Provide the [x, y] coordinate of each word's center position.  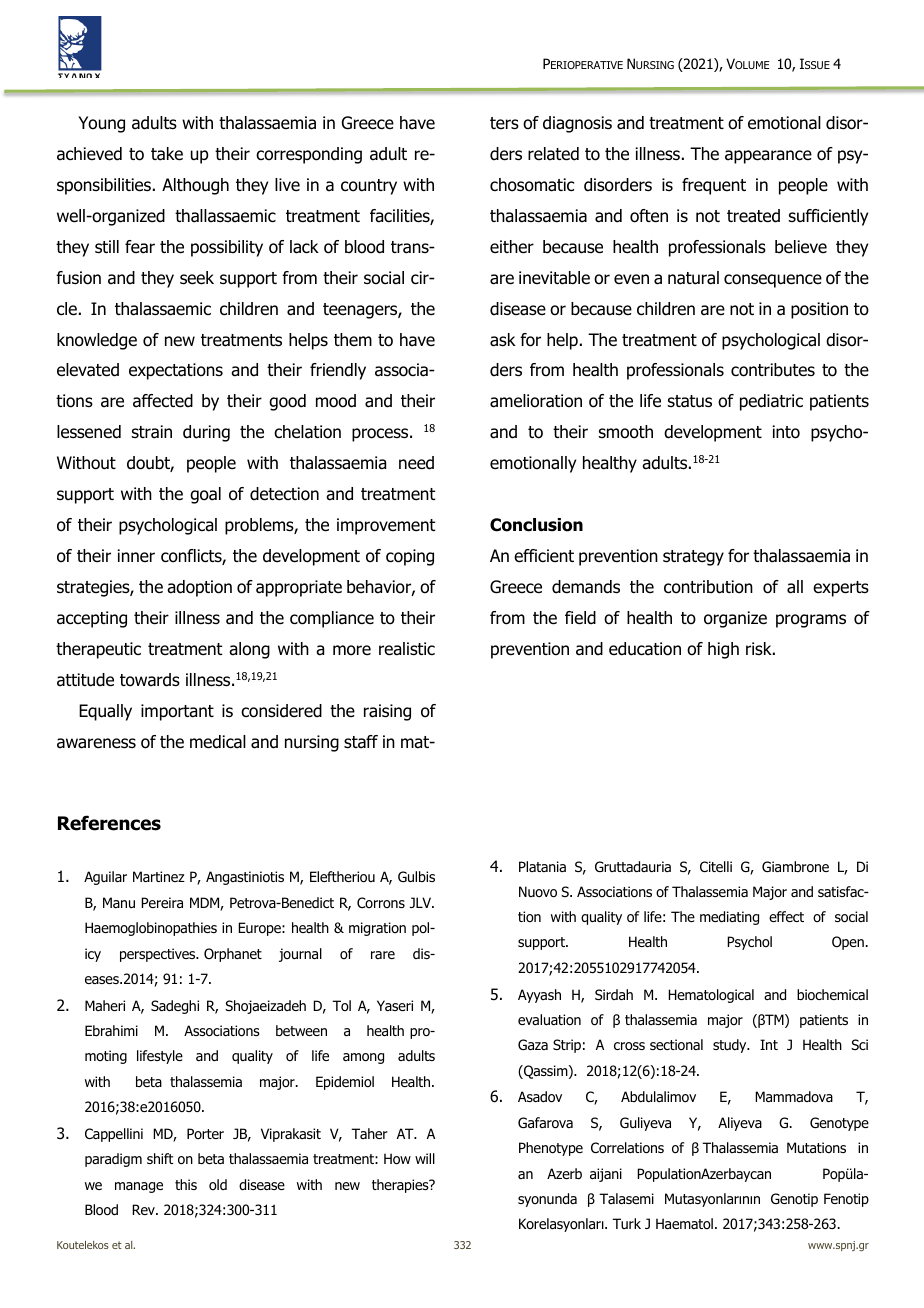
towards [150, 680]
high [723, 650]
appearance [768, 157]
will [425, 1158]
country [369, 187]
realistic [407, 649]
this [186, 1184]
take [167, 154]
